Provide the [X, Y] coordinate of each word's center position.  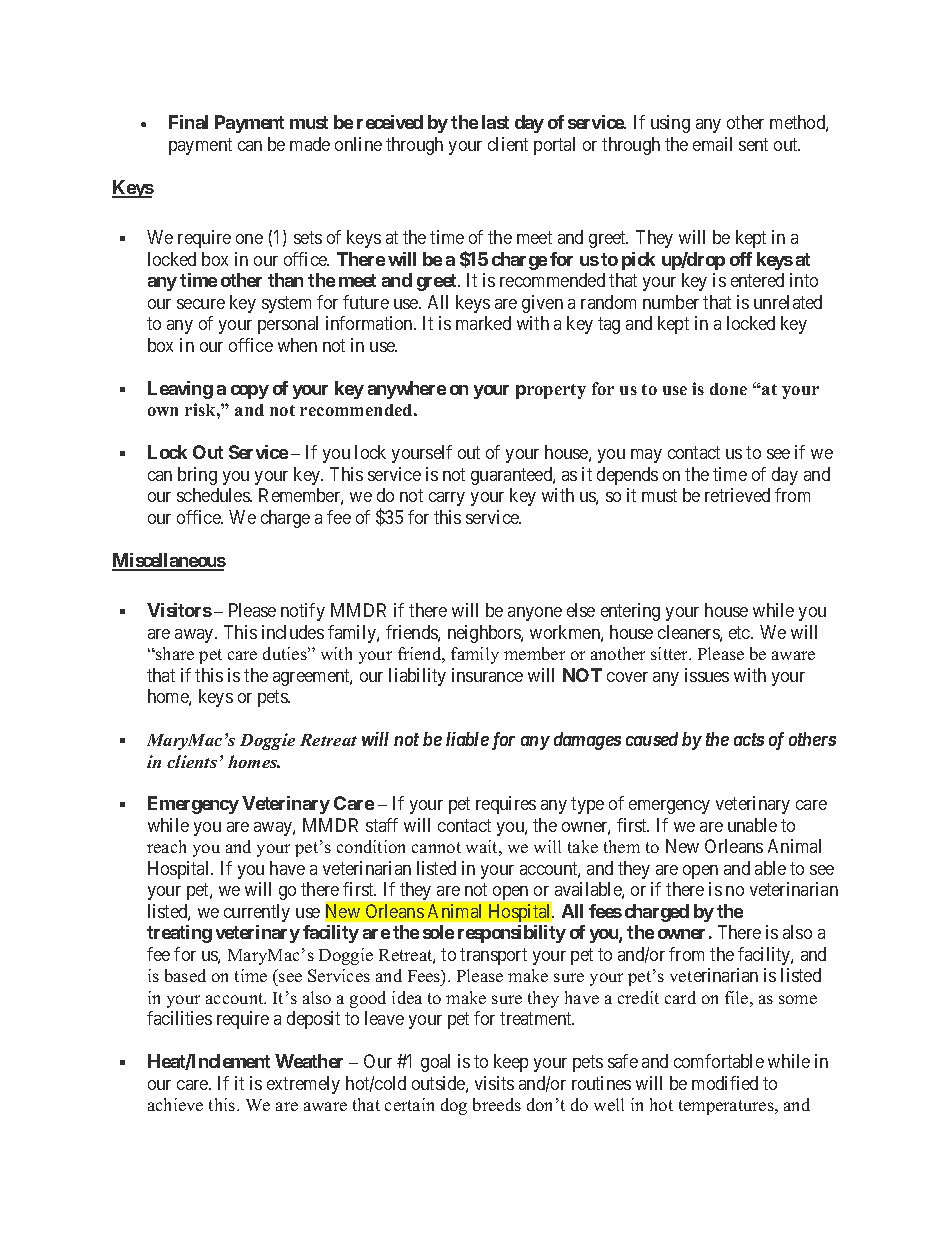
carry [447, 499]
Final [188, 122]
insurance [487, 675]
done [728, 389]
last [495, 122]
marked [483, 323]
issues [707, 675]
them [622, 846]
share [174, 653]
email [712, 144]
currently [257, 913]
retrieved [737, 495]
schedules [214, 495]
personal [288, 325]
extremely [303, 1085]
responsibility [512, 934]
